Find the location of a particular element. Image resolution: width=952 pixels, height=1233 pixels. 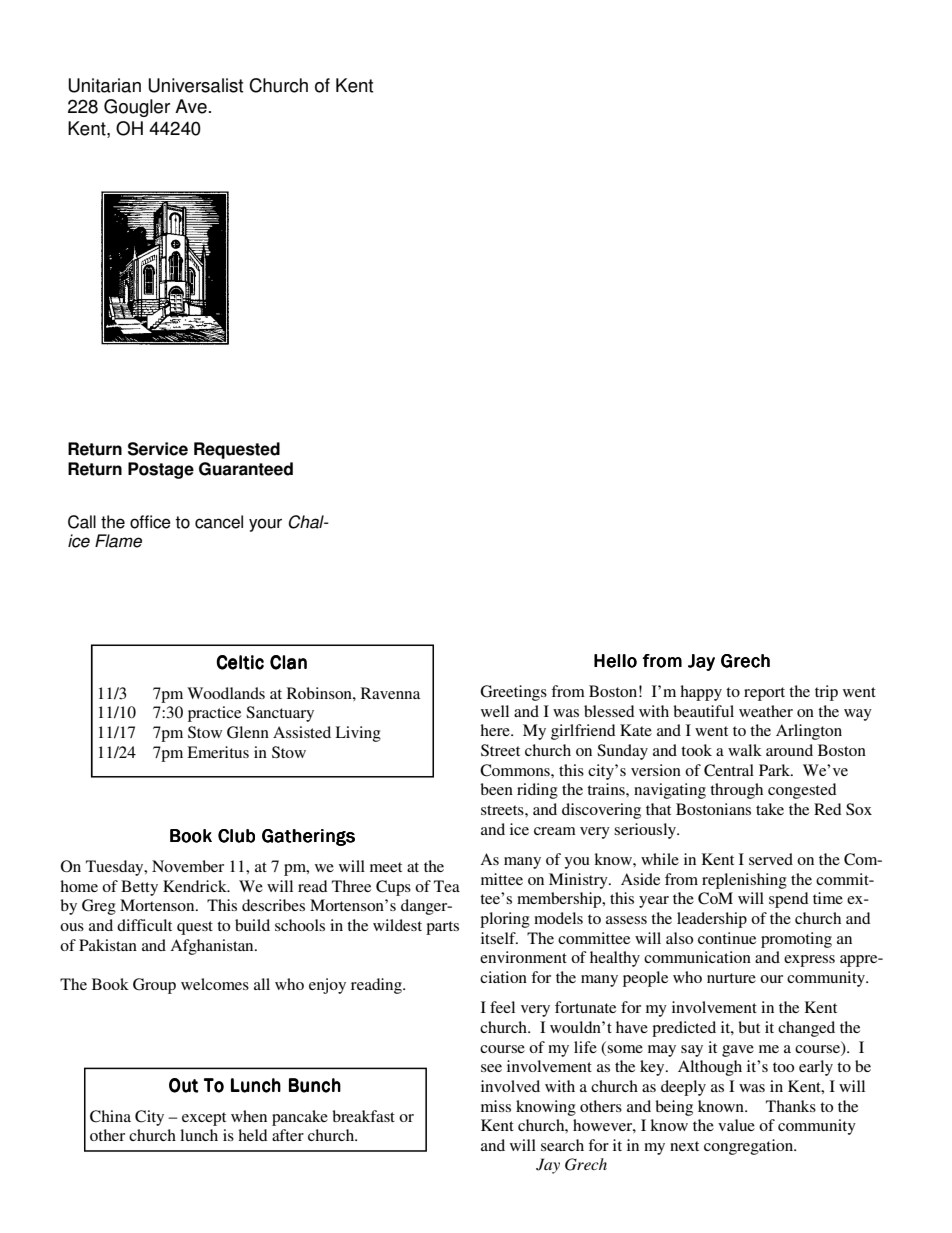

Guaranteed is located at coordinates (246, 469).
